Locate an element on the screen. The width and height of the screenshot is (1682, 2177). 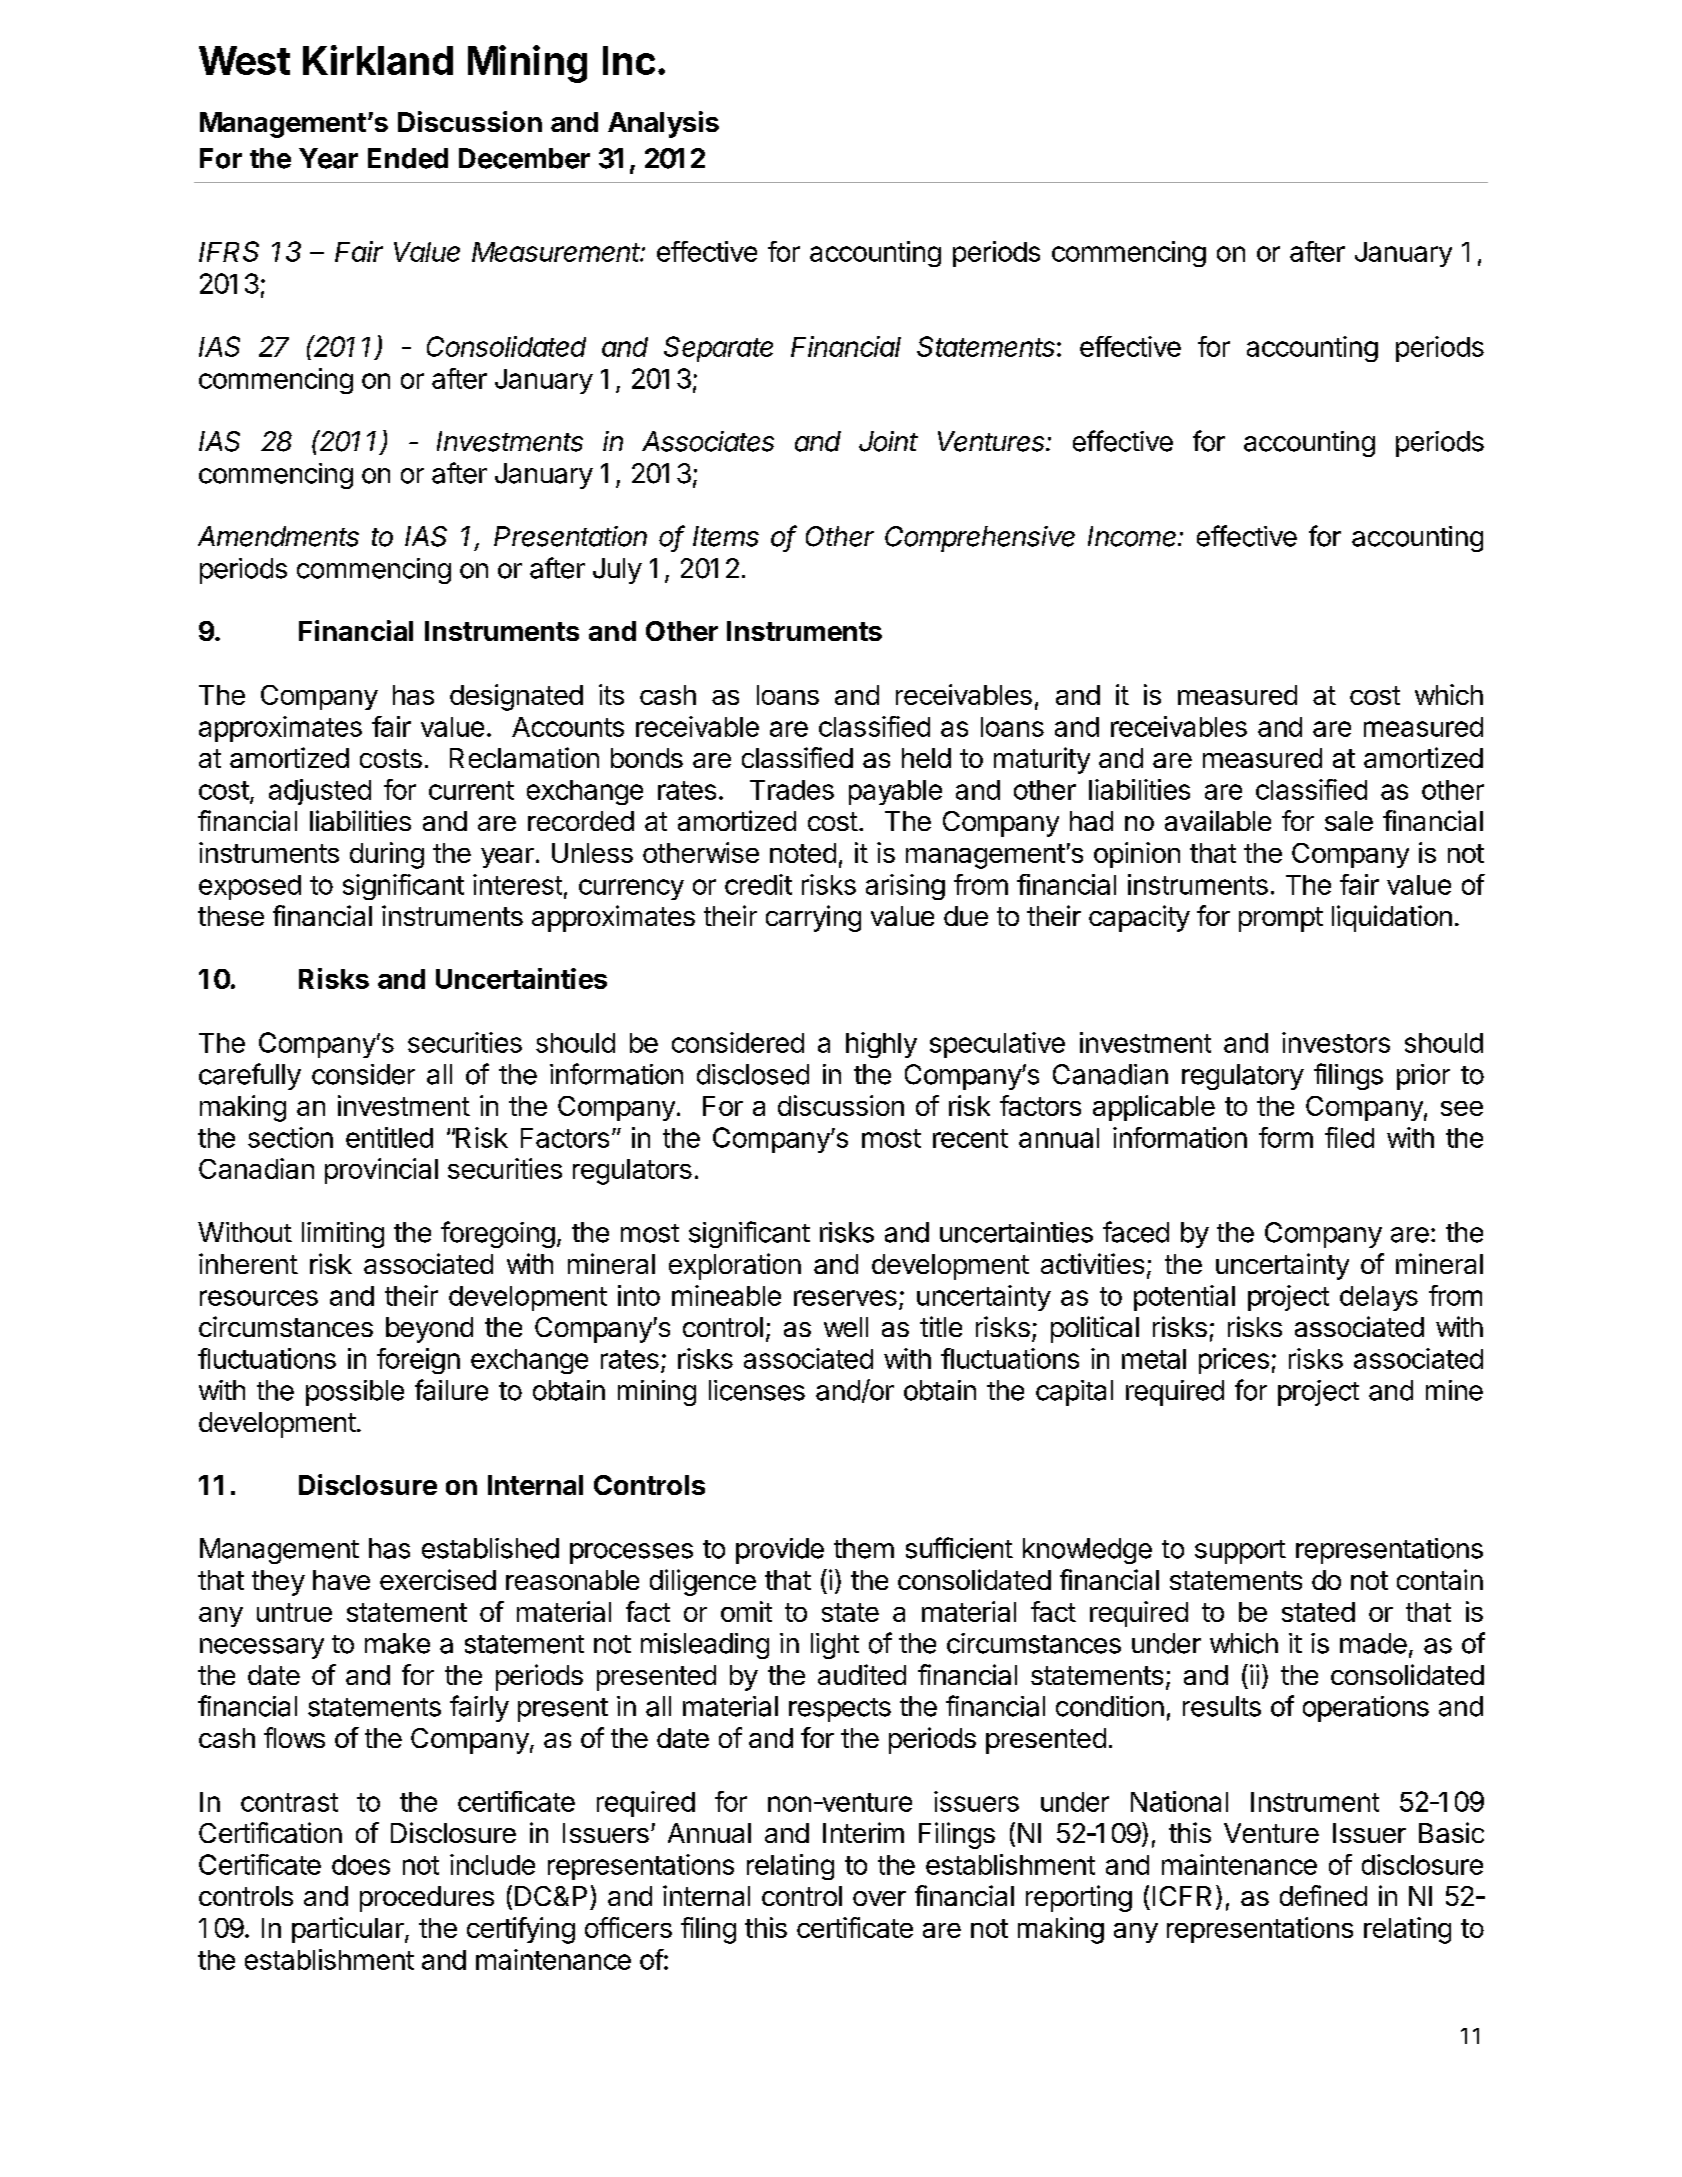
over is located at coordinates (879, 1898).
